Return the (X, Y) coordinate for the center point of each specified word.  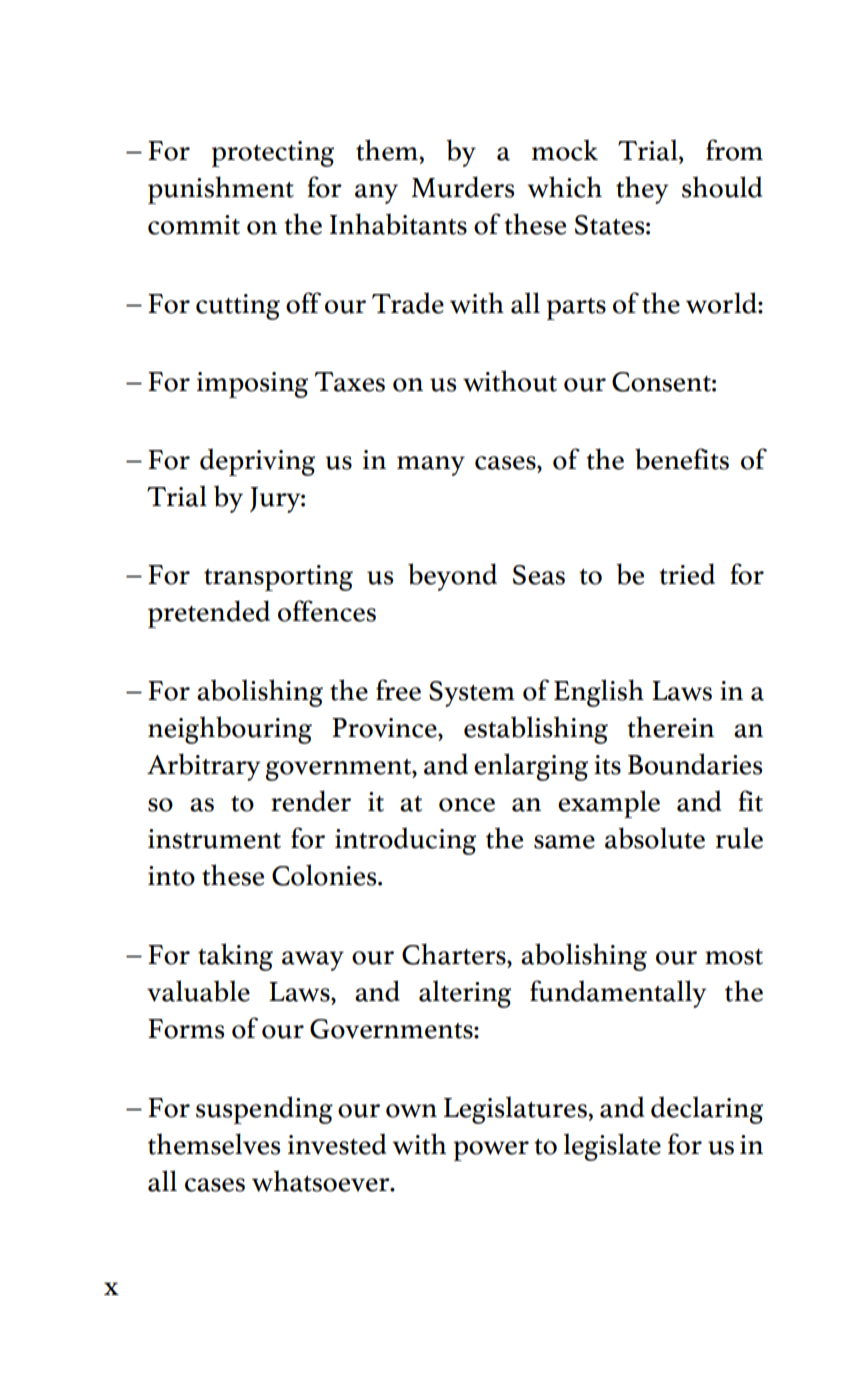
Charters (455, 954)
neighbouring (230, 730)
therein (670, 727)
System (472, 694)
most (734, 957)
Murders (463, 187)
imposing (252, 385)
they (642, 190)
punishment (221, 190)
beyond (452, 577)
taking (235, 957)
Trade (408, 303)
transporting (278, 578)
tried (687, 574)
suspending (264, 1110)
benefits (682, 459)
